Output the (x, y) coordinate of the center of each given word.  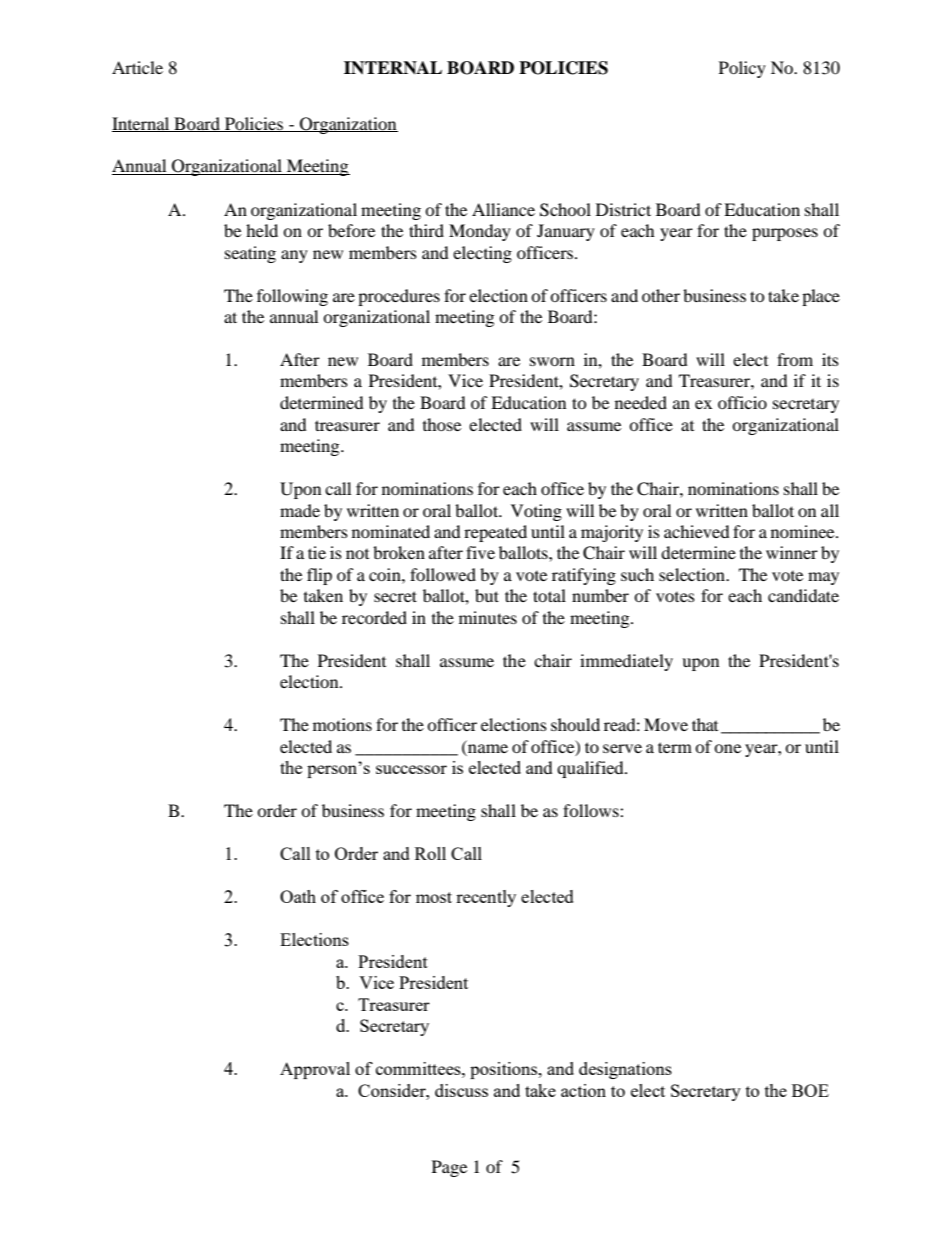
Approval (315, 1070)
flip (319, 576)
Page (449, 1168)
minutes (488, 617)
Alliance (503, 209)
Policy (742, 69)
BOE (810, 1090)
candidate (803, 595)
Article (137, 67)
